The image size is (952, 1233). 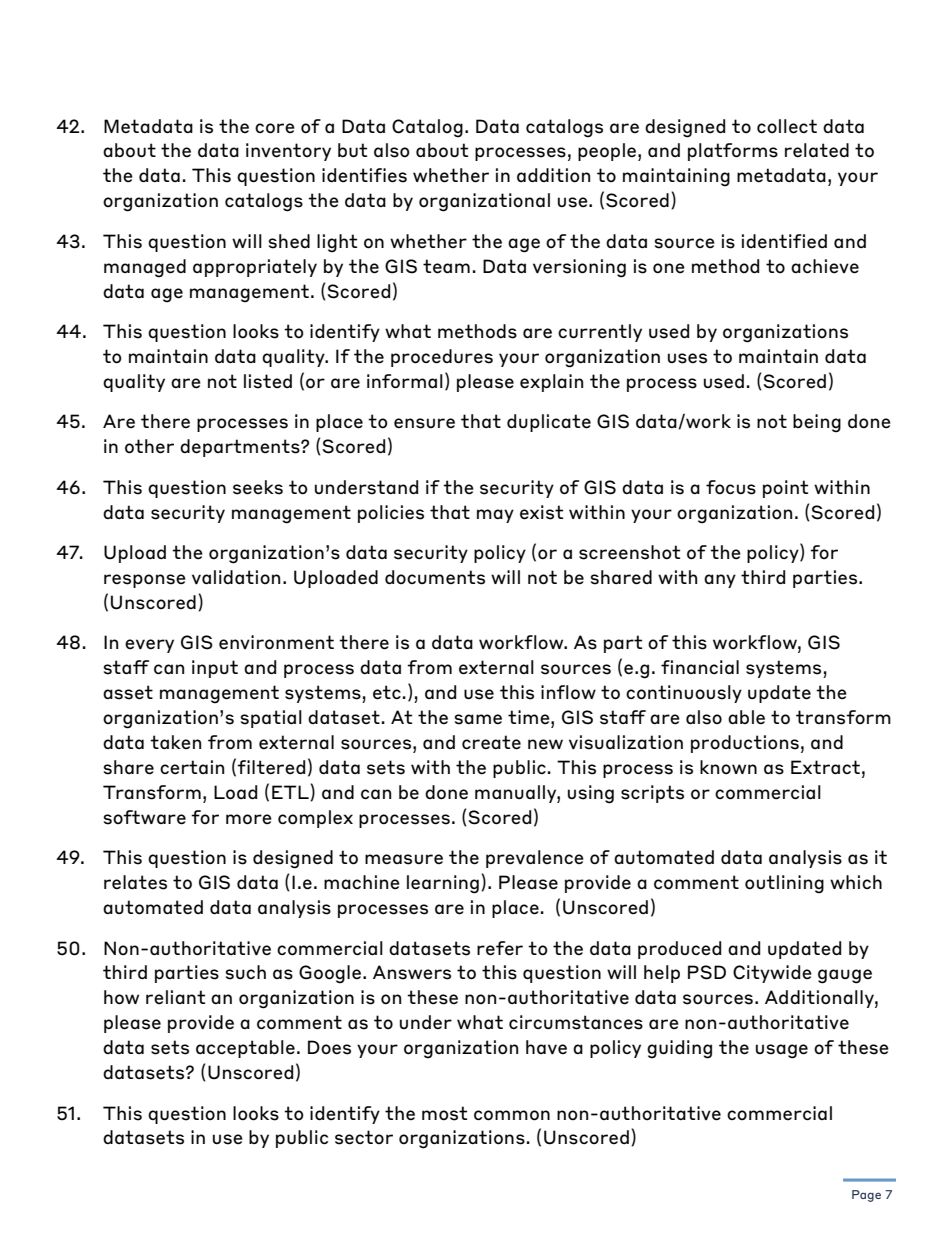 What do you see at coordinates (288, 152) in the image?
I see `inventory` at bounding box center [288, 152].
